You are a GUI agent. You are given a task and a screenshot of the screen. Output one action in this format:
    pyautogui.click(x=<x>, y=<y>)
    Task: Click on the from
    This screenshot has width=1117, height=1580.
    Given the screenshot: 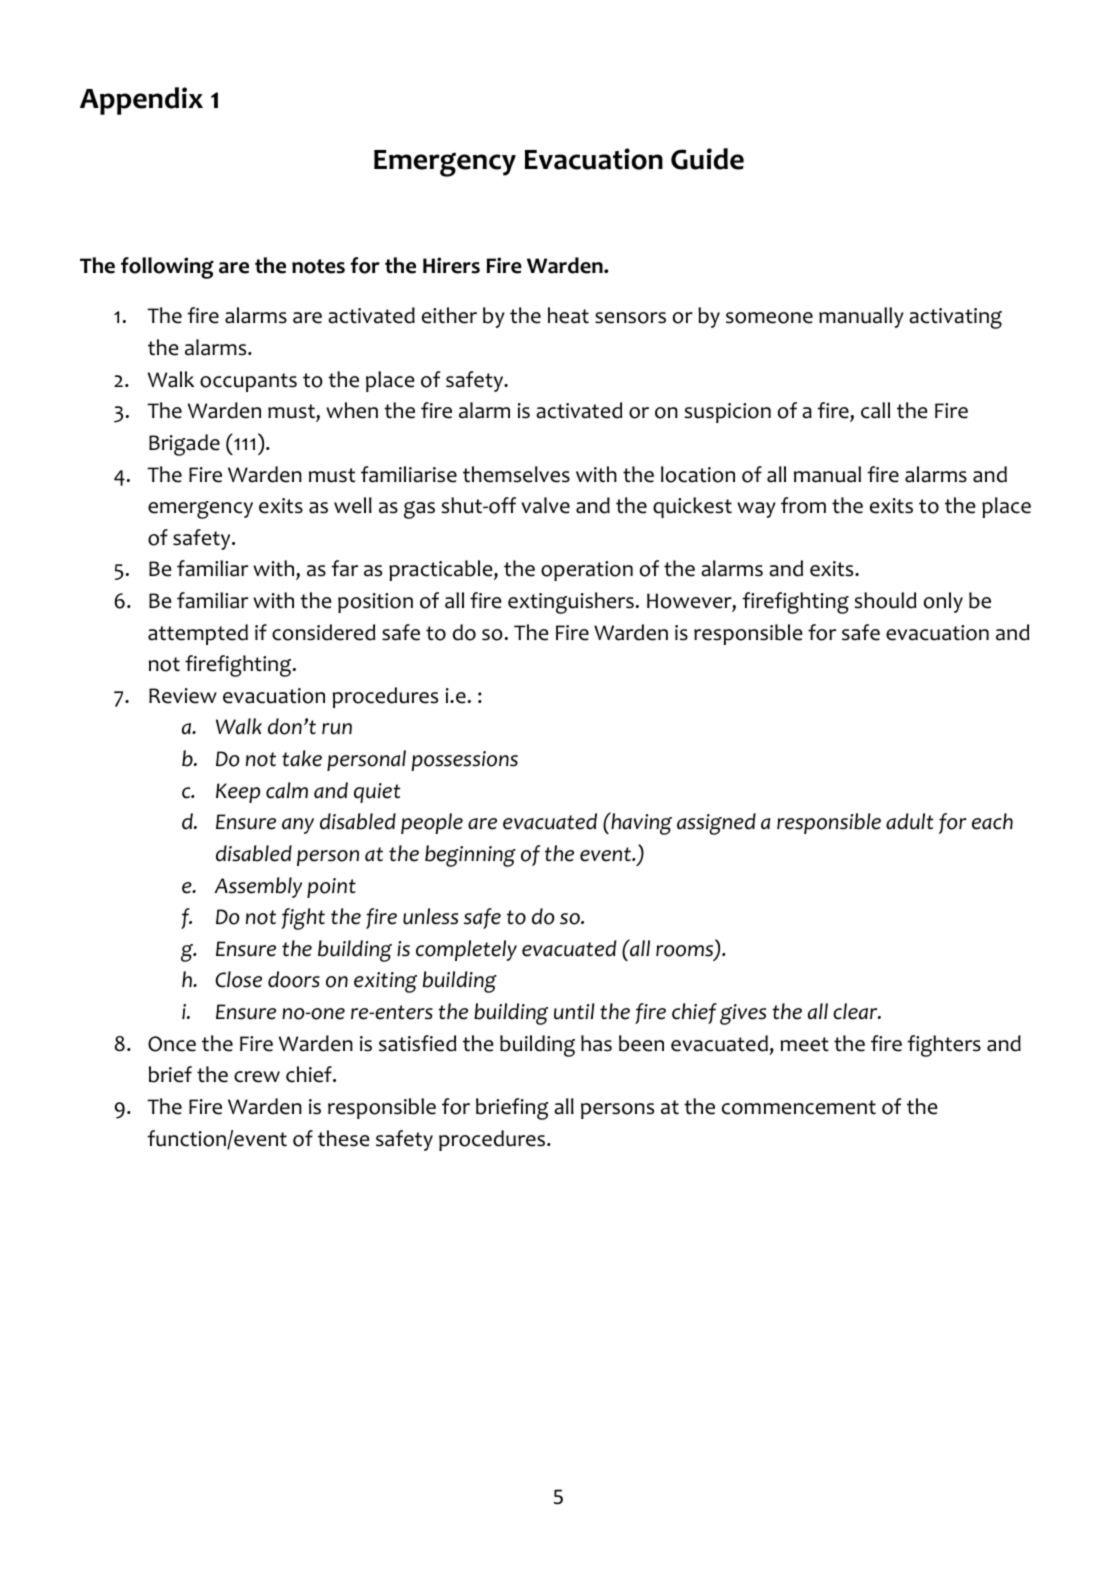 What is the action you would take?
    pyautogui.click(x=803, y=505)
